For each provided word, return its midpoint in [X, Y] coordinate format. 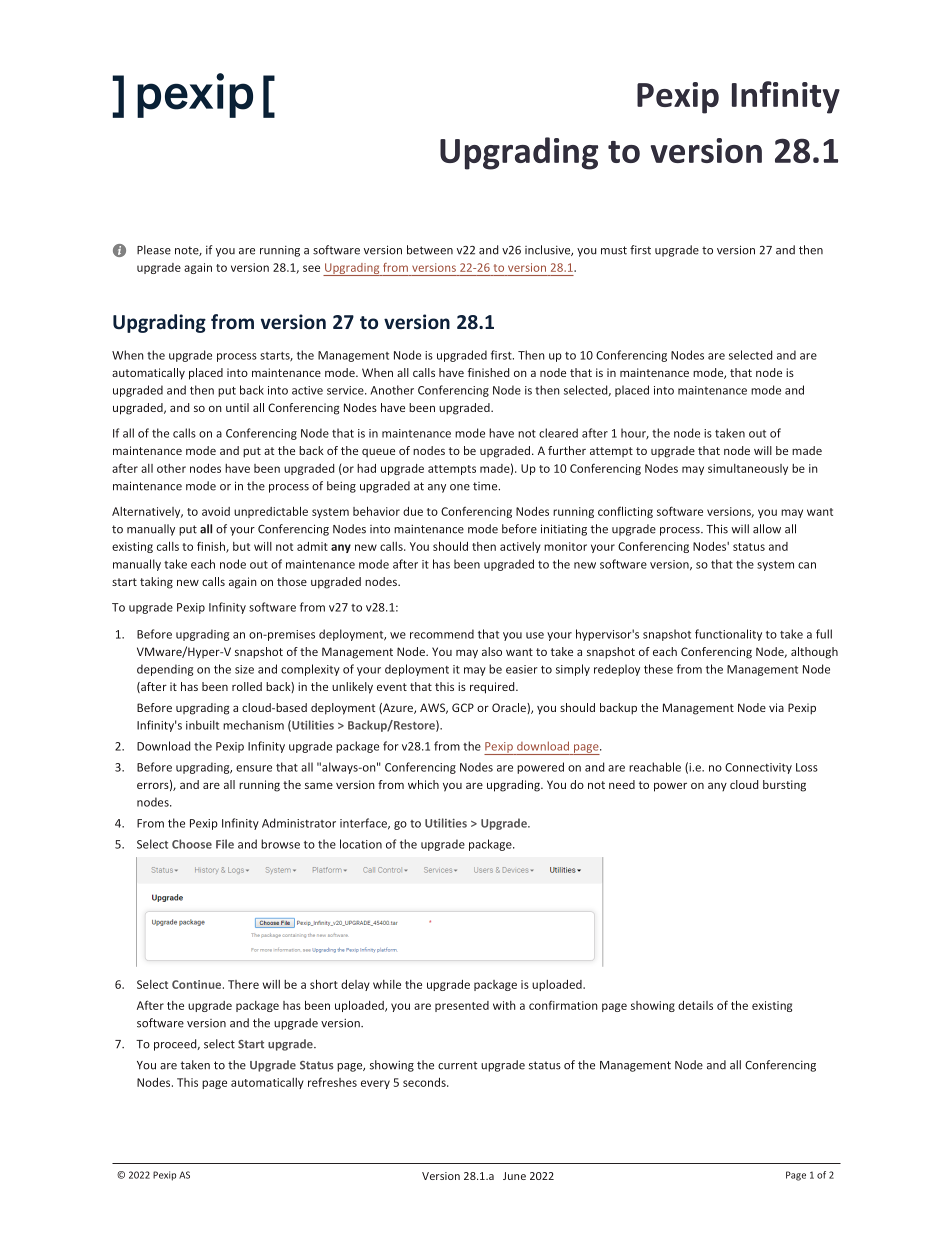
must [614, 250]
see [311, 268]
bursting [784, 786]
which [423, 784]
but [241, 546]
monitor [565, 546]
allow [767, 529]
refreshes [332, 1082]
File [225, 844]
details [695, 1005]
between [430, 250]
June [514, 1176]
